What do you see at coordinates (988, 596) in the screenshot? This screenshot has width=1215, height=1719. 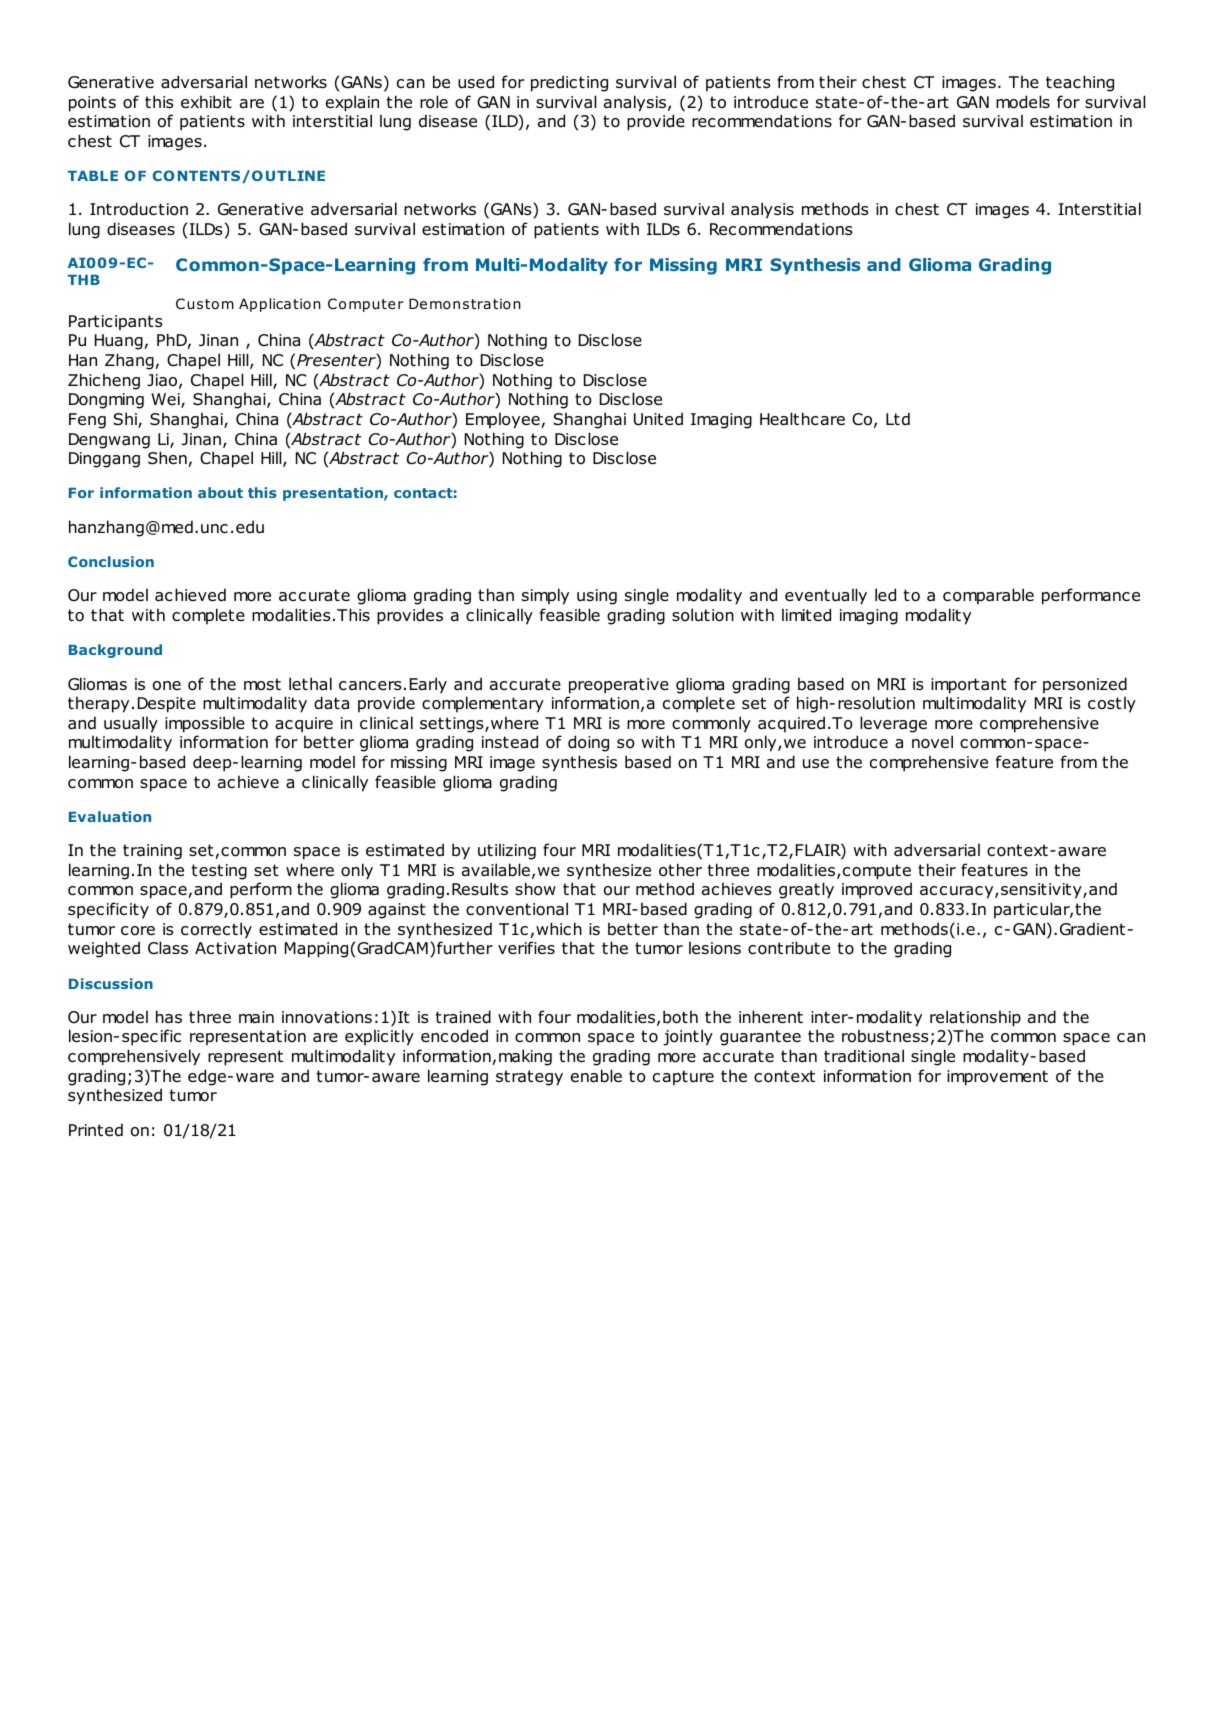 I see `comparable` at bounding box center [988, 596].
